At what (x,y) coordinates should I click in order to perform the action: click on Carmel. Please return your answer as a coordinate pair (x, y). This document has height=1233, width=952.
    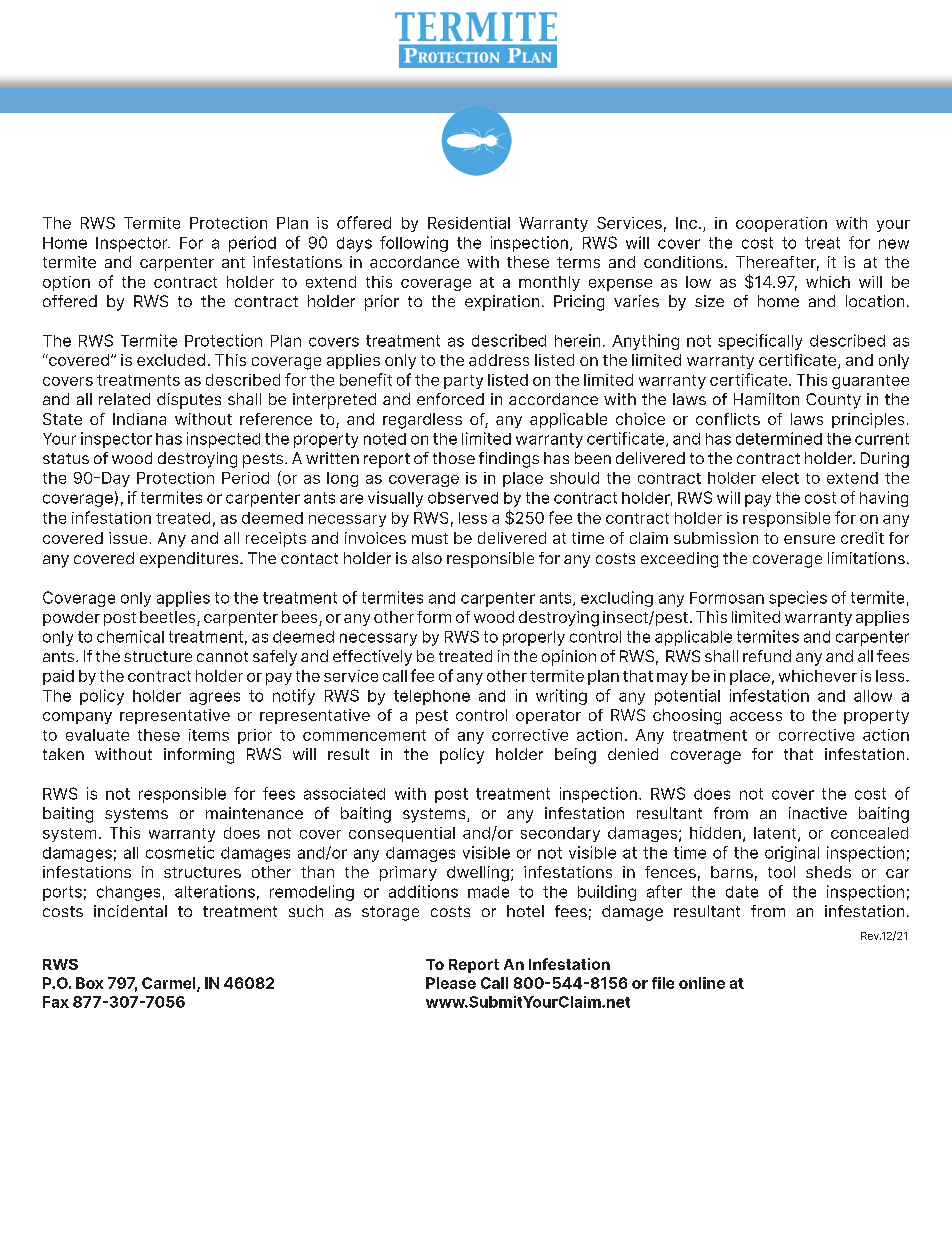
    Looking at the image, I should click on (170, 984).
